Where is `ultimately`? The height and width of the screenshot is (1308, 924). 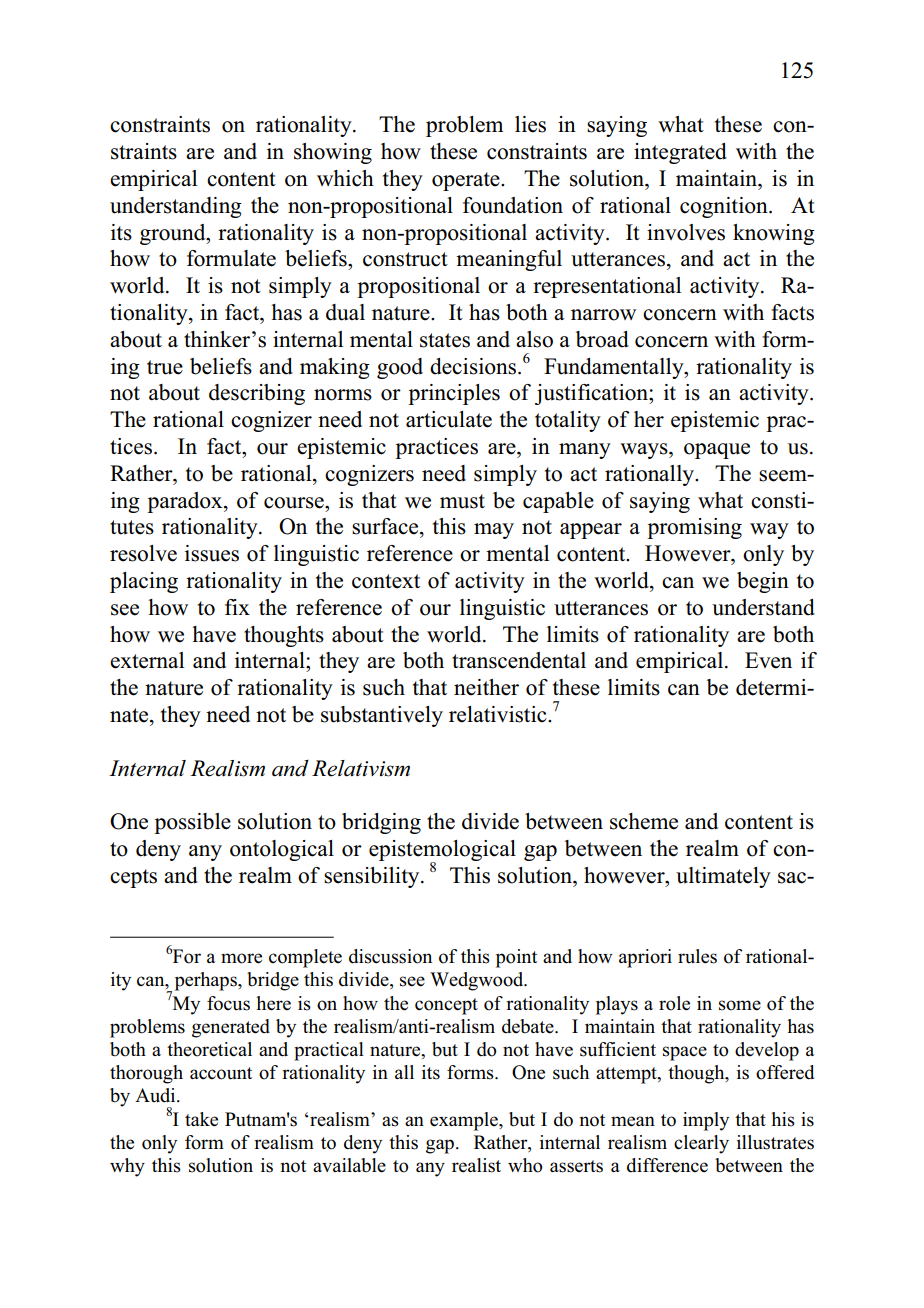
ultimately is located at coordinates (723, 877).
